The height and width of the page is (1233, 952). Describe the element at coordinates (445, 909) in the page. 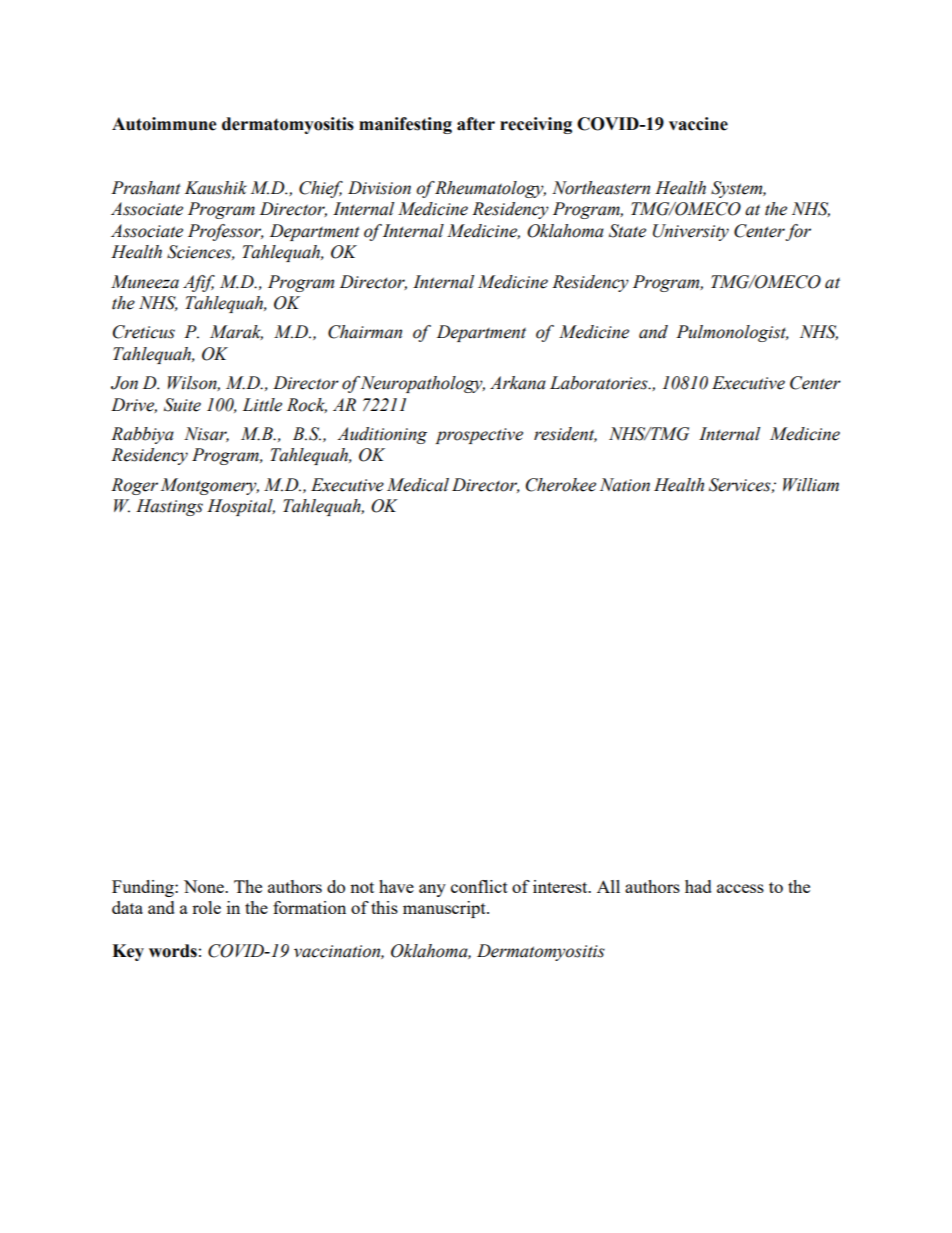

I see `manuscript` at that location.
